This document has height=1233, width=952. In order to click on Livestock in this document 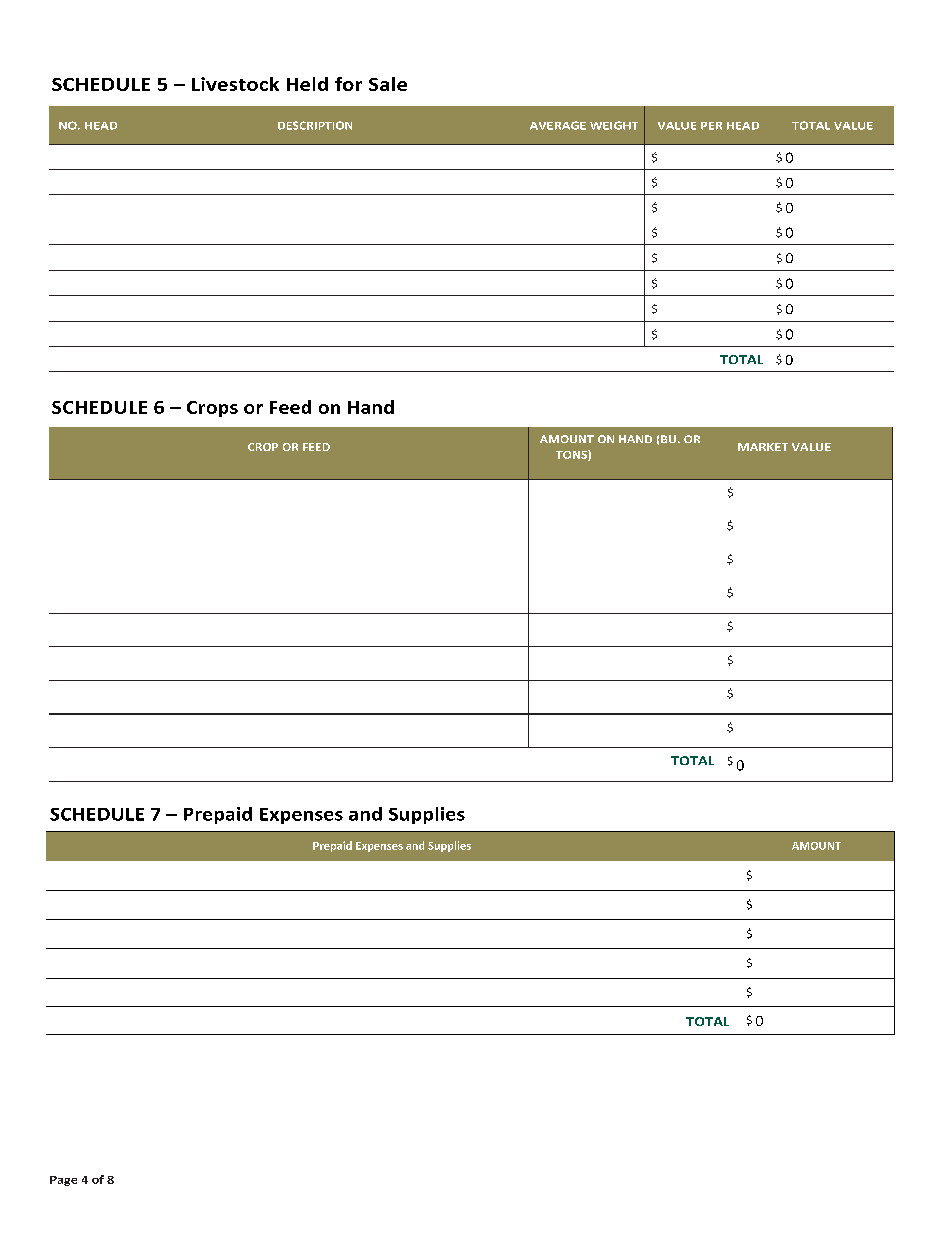, I will do `click(235, 84)`.
